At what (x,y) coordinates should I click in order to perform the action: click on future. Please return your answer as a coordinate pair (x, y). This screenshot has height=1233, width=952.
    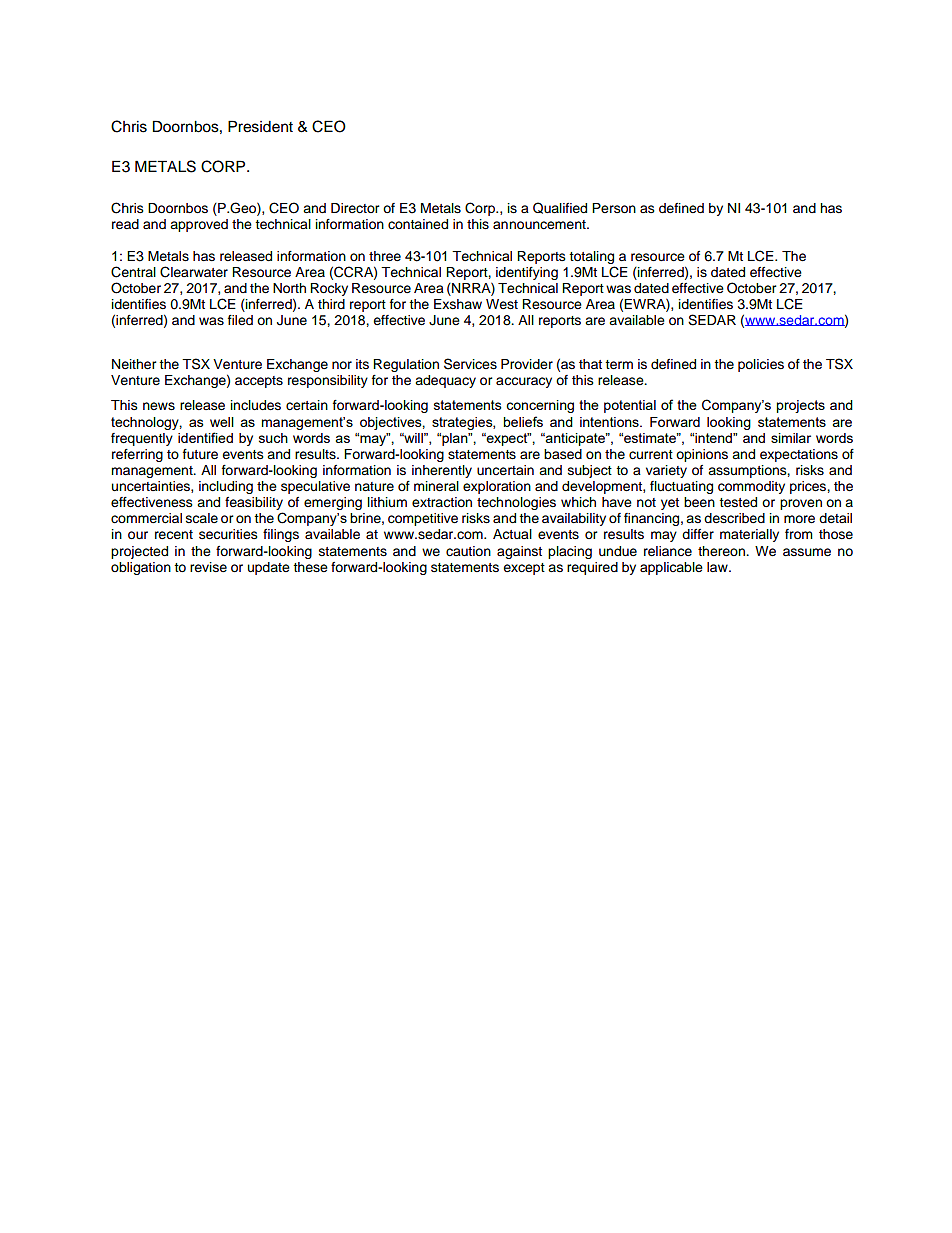
    Looking at the image, I should click on (200, 454).
